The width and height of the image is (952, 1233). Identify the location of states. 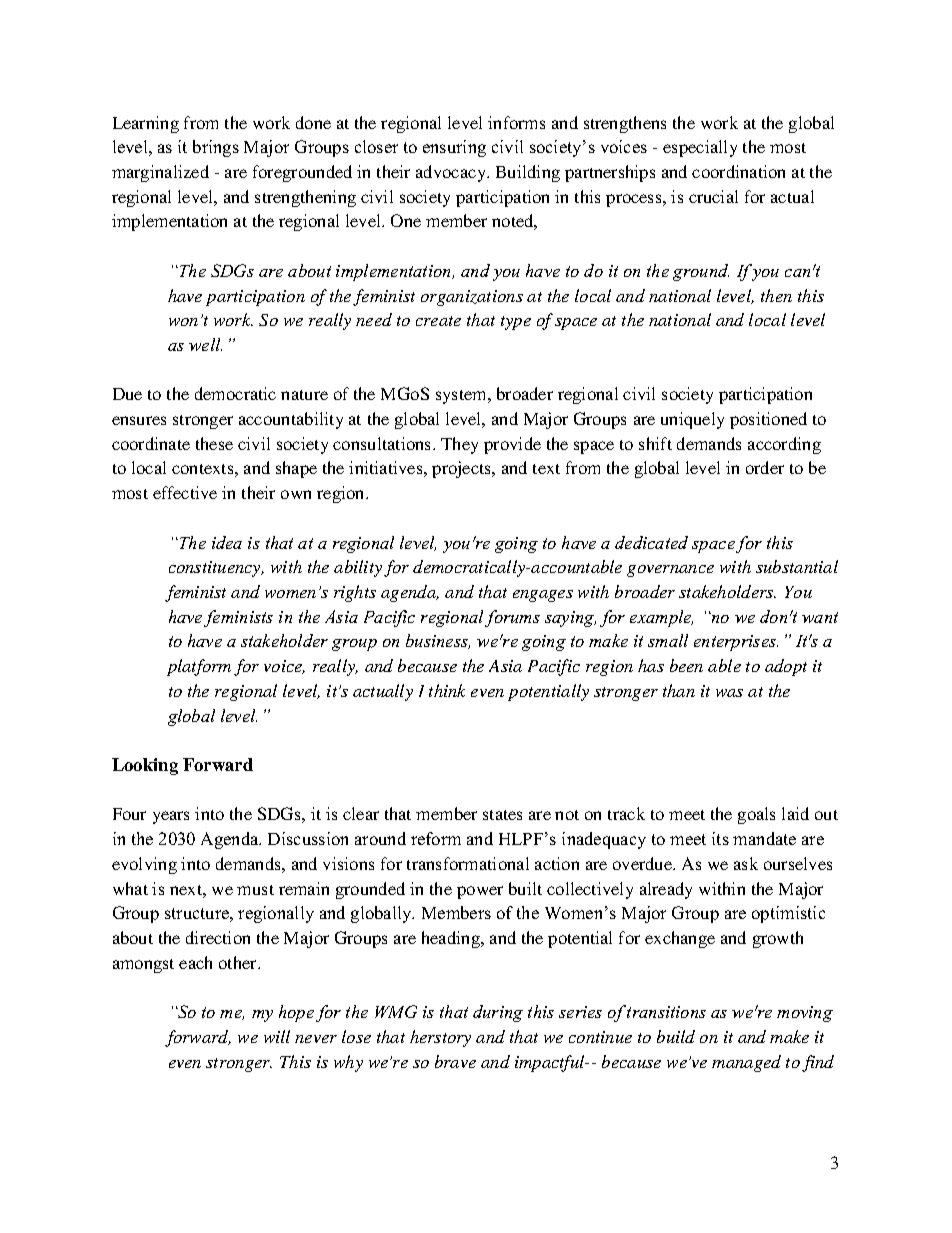
(502, 815).
